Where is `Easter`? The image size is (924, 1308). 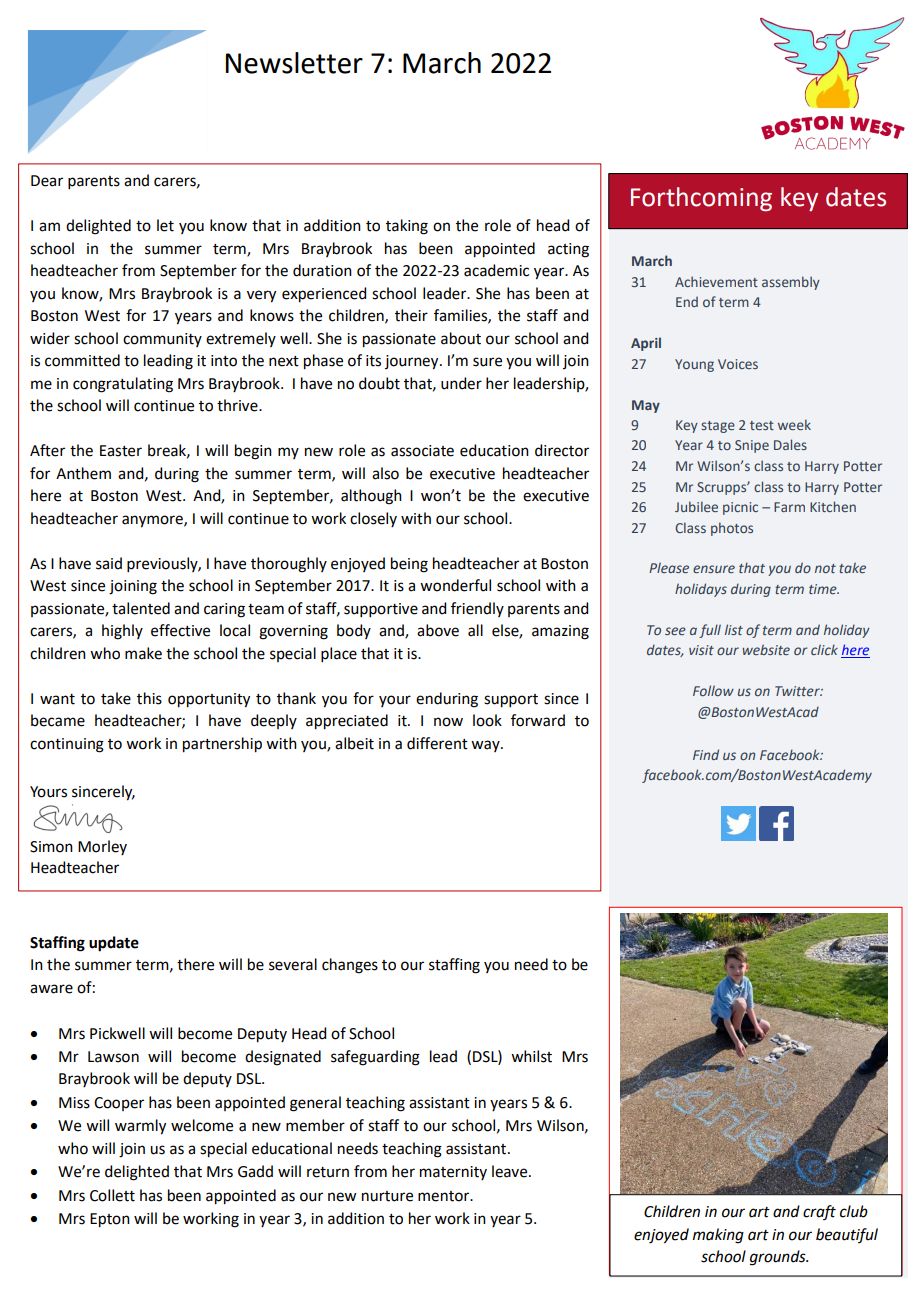
Easter is located at coordinates (121, 451).
